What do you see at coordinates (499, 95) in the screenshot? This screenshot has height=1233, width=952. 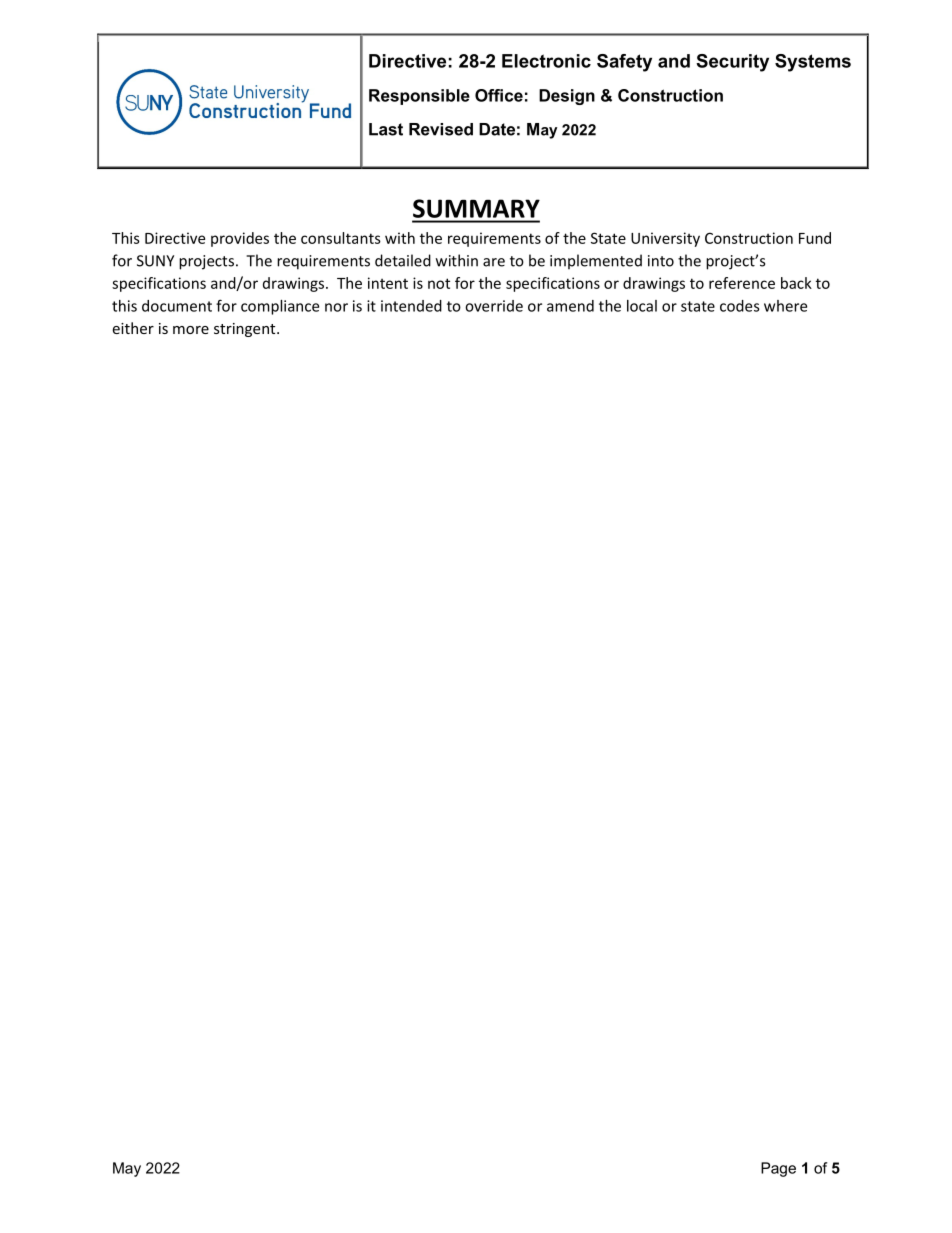 I see `Office` at bounding box center [499, 95].
